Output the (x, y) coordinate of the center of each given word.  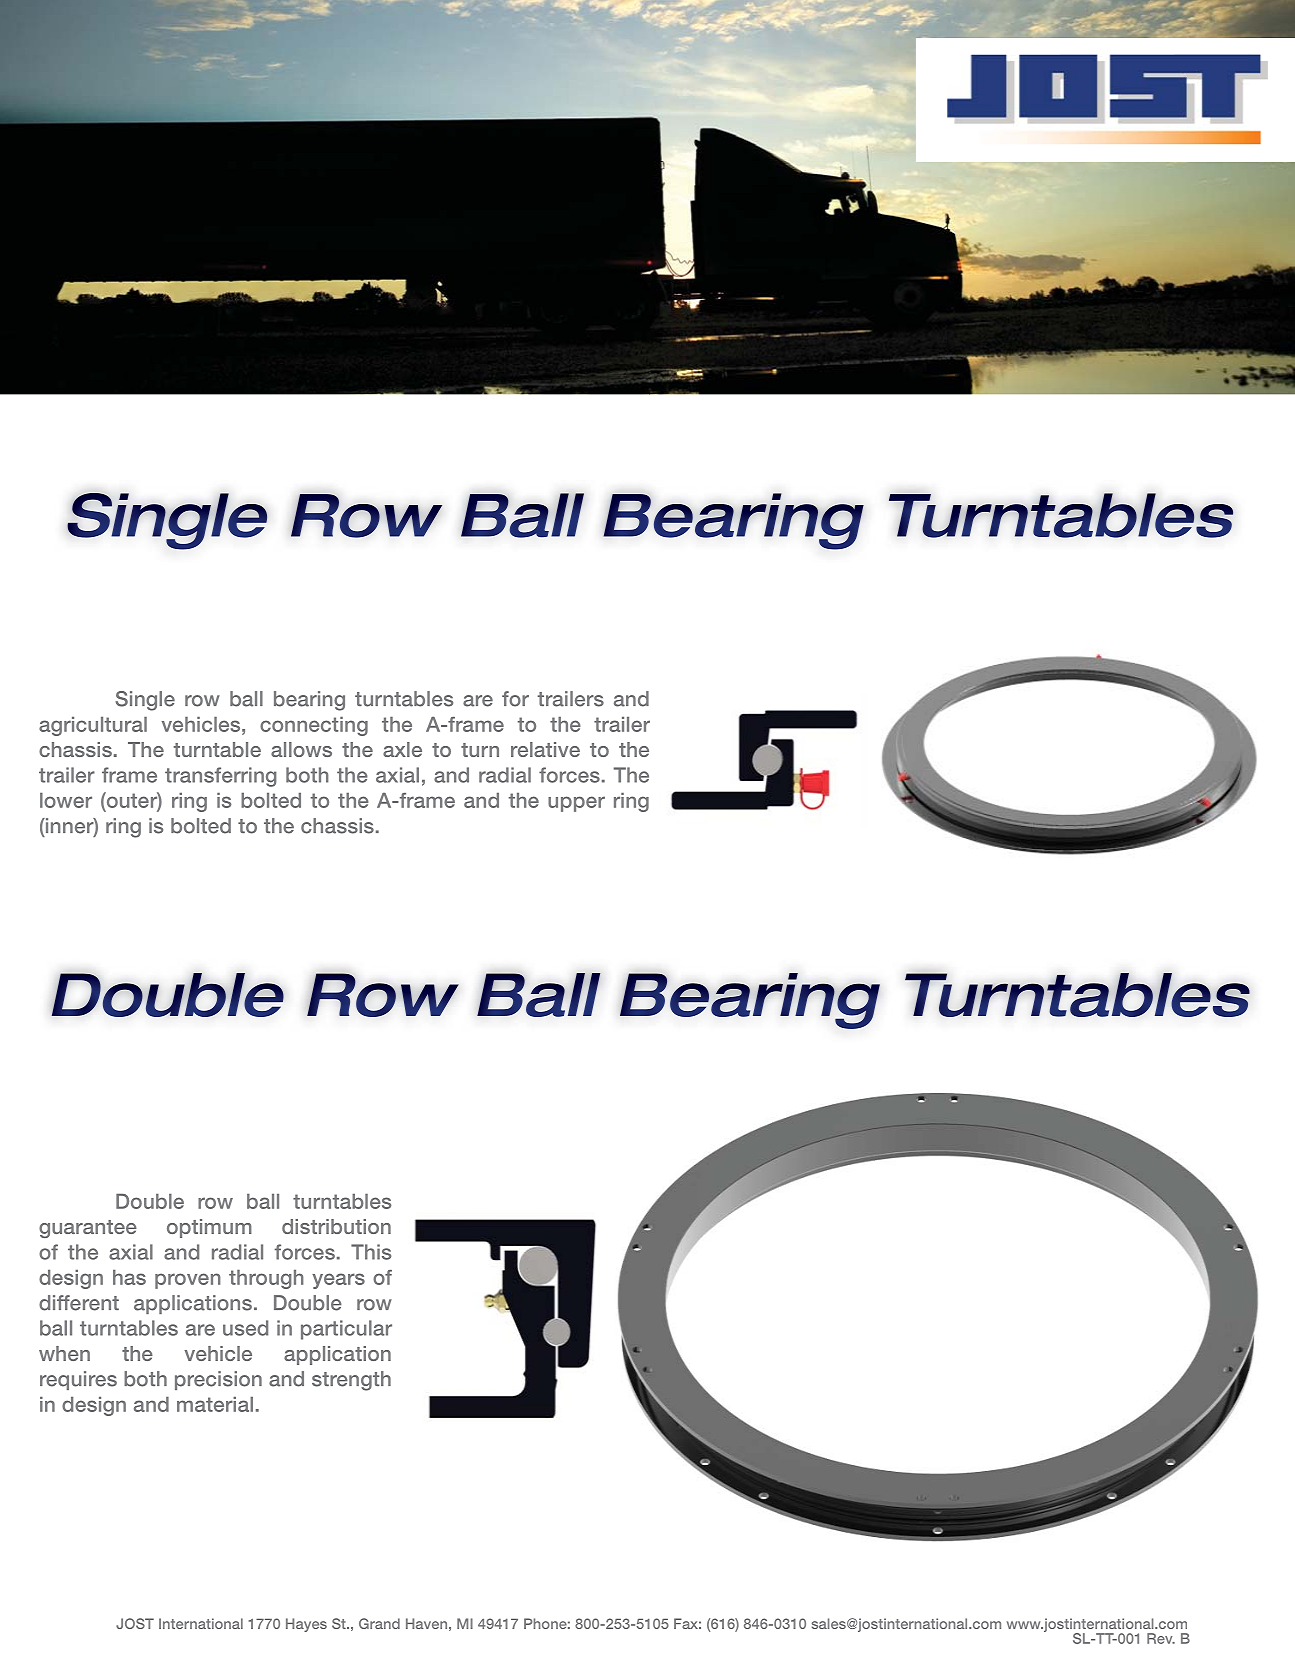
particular (346, 1330)
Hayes (306, 1625)
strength (351, 1381)
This (371, 1252)
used (245, 1328)
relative (545, 749)
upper (576, 804)
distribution (336, 1226)
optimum (209, 1228)
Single (145, 701)
